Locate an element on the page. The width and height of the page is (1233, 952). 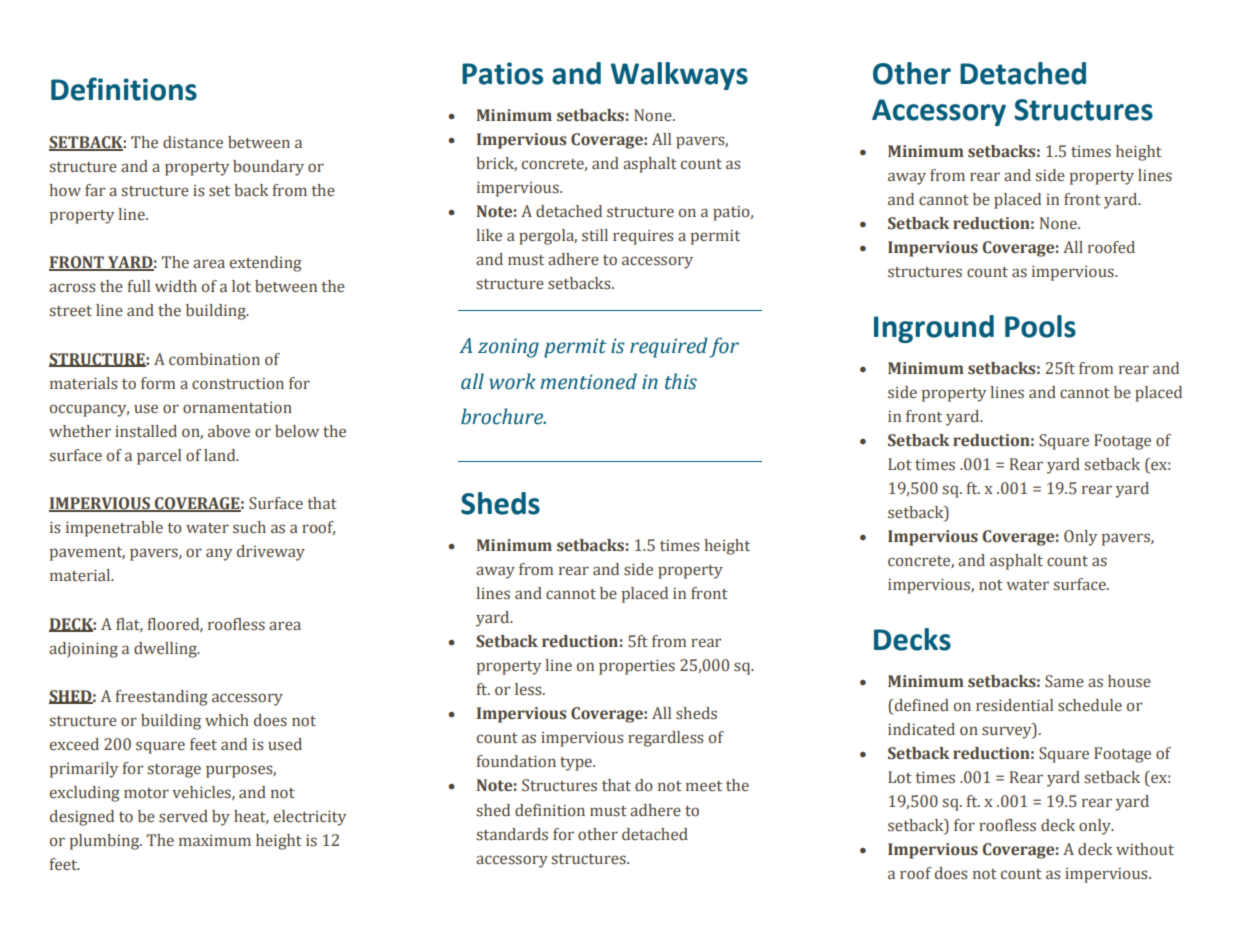
any is located at coordinates (219, 554).
